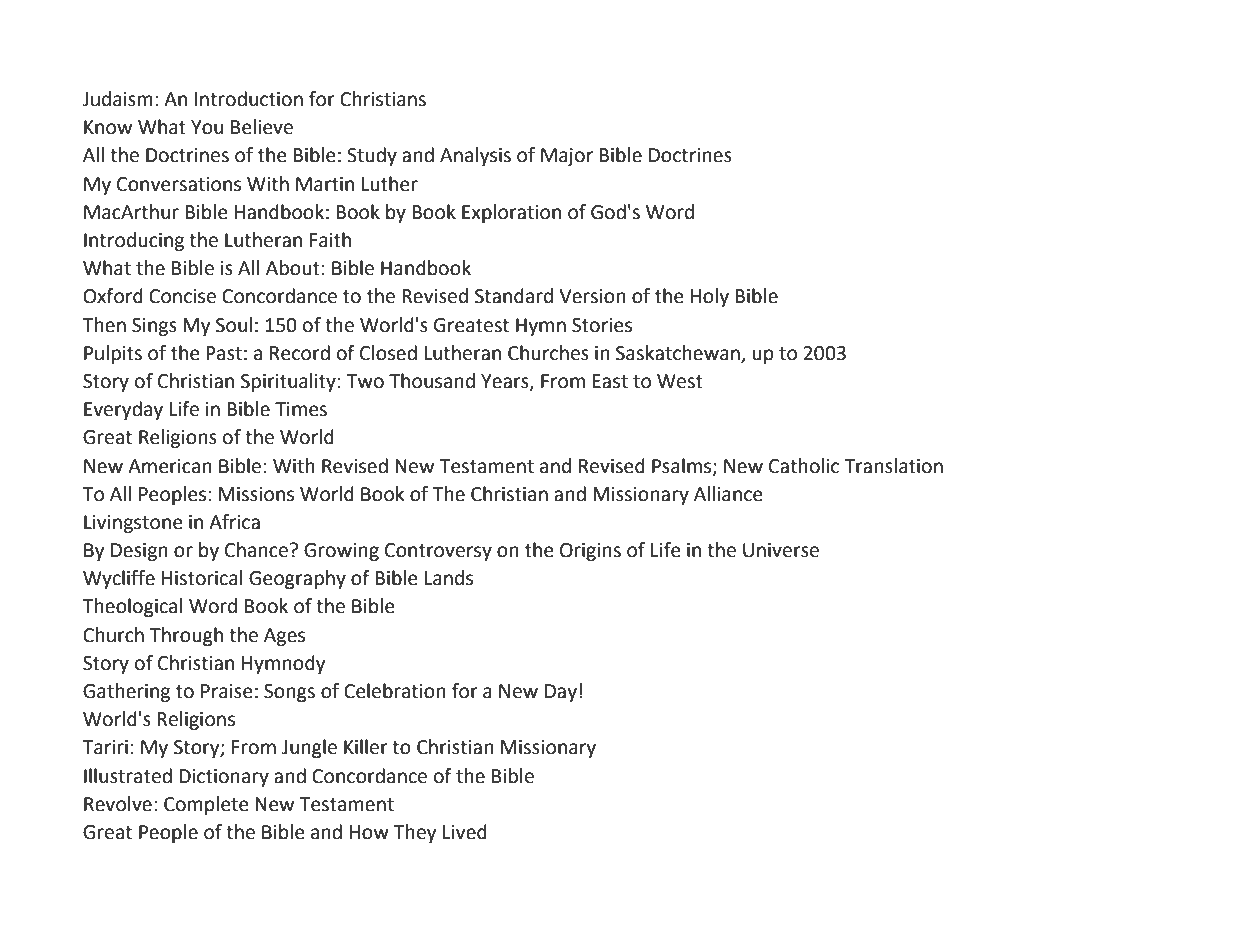  I want to click on American, so click(170, 466).
